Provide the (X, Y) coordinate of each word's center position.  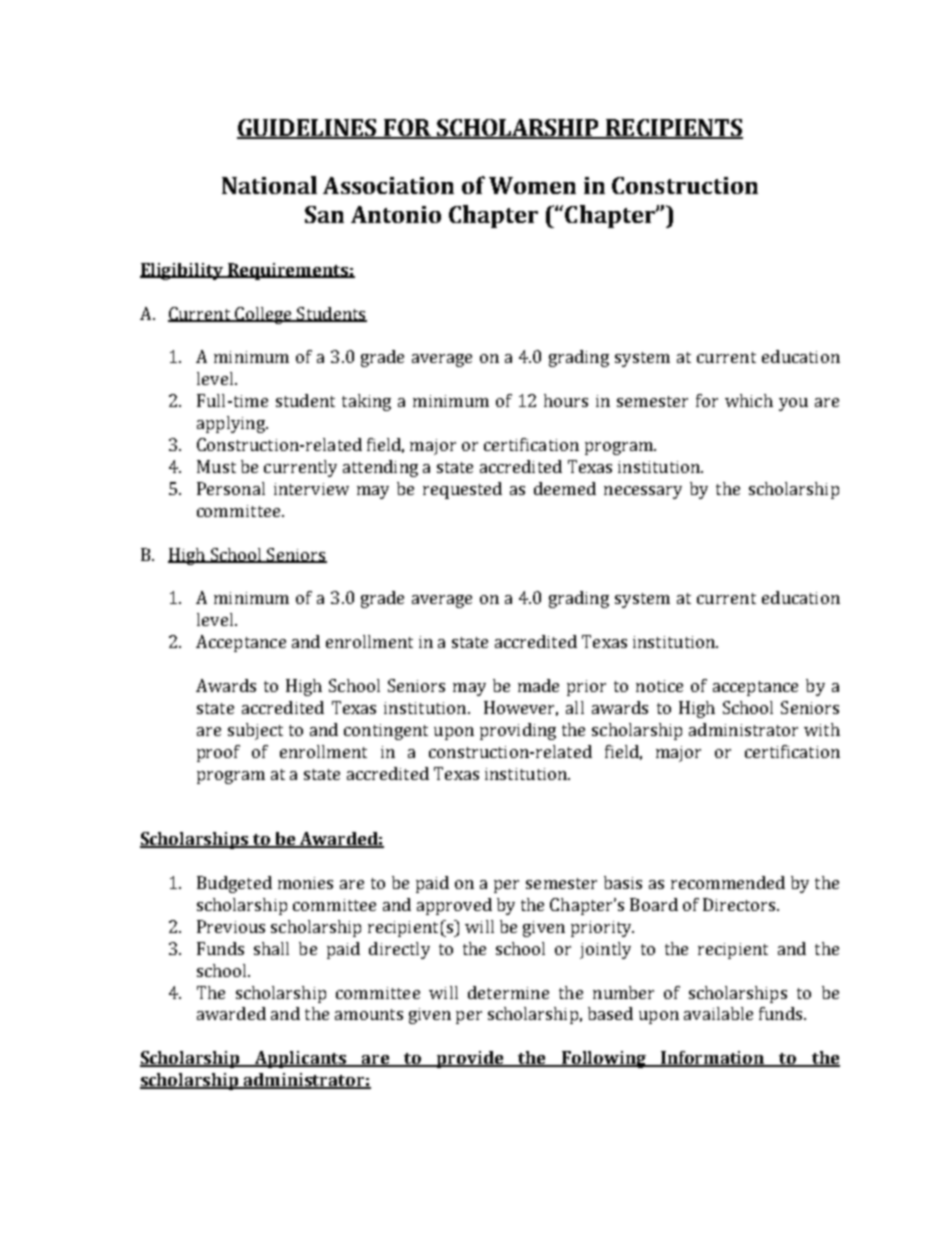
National (269, 185)
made (538, 685)
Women (532, 185)
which (749, 400)
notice (659, 686)
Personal (231, 488)
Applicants (301, 1059)
